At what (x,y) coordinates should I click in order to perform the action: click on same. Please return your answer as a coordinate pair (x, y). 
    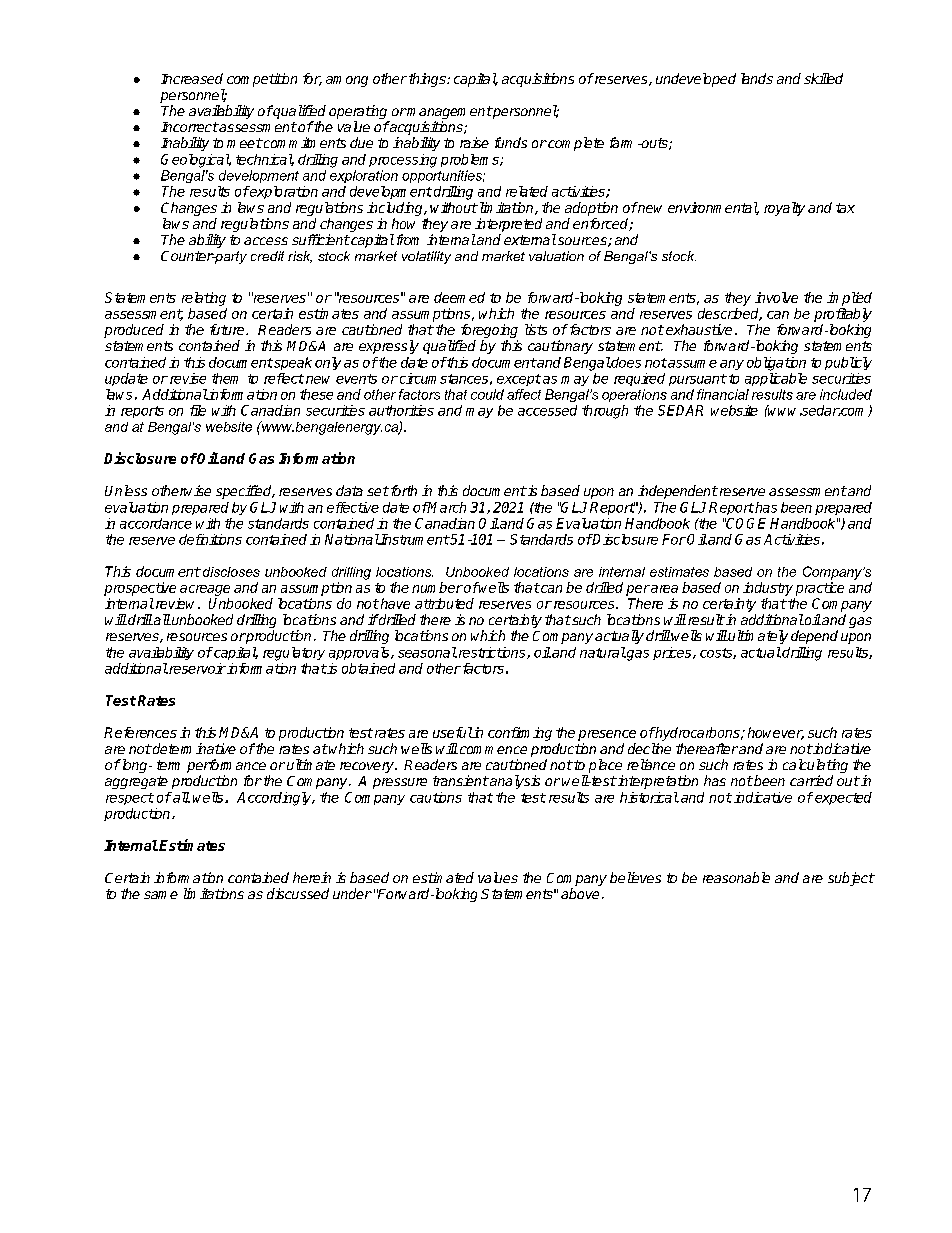
    Looking at the image, I should click on (161, 895).
